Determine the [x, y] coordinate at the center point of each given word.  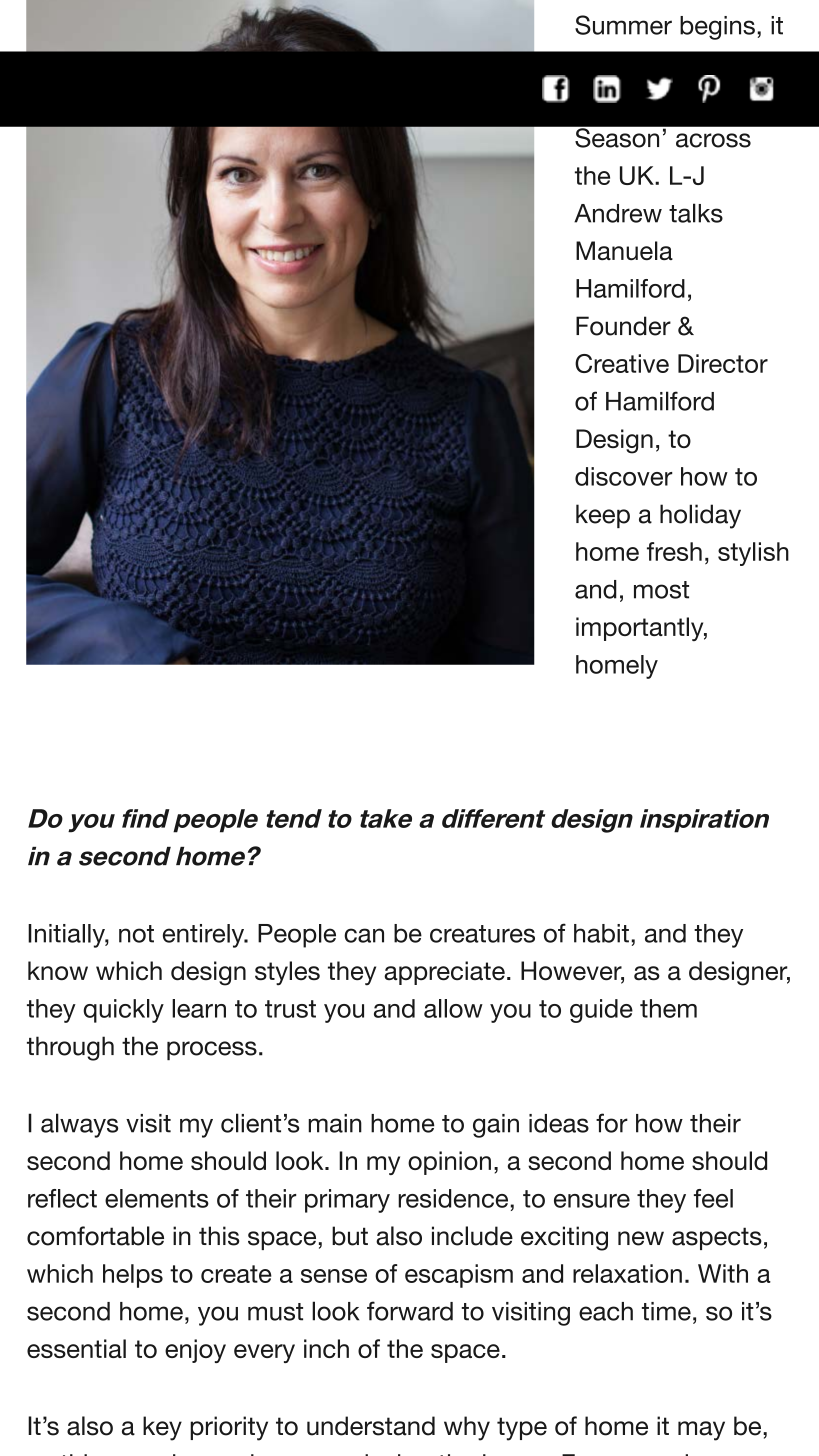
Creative [622, 363]
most [661, 590]
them [668, 1008]
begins [717, 28]
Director [723, 363]
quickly [123, 1011]
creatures [482, 934]
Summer [623, 25]
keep [603, 516]
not [136, 934]
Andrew [618, 213]
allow [453, 1008]
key [162, 1428]
